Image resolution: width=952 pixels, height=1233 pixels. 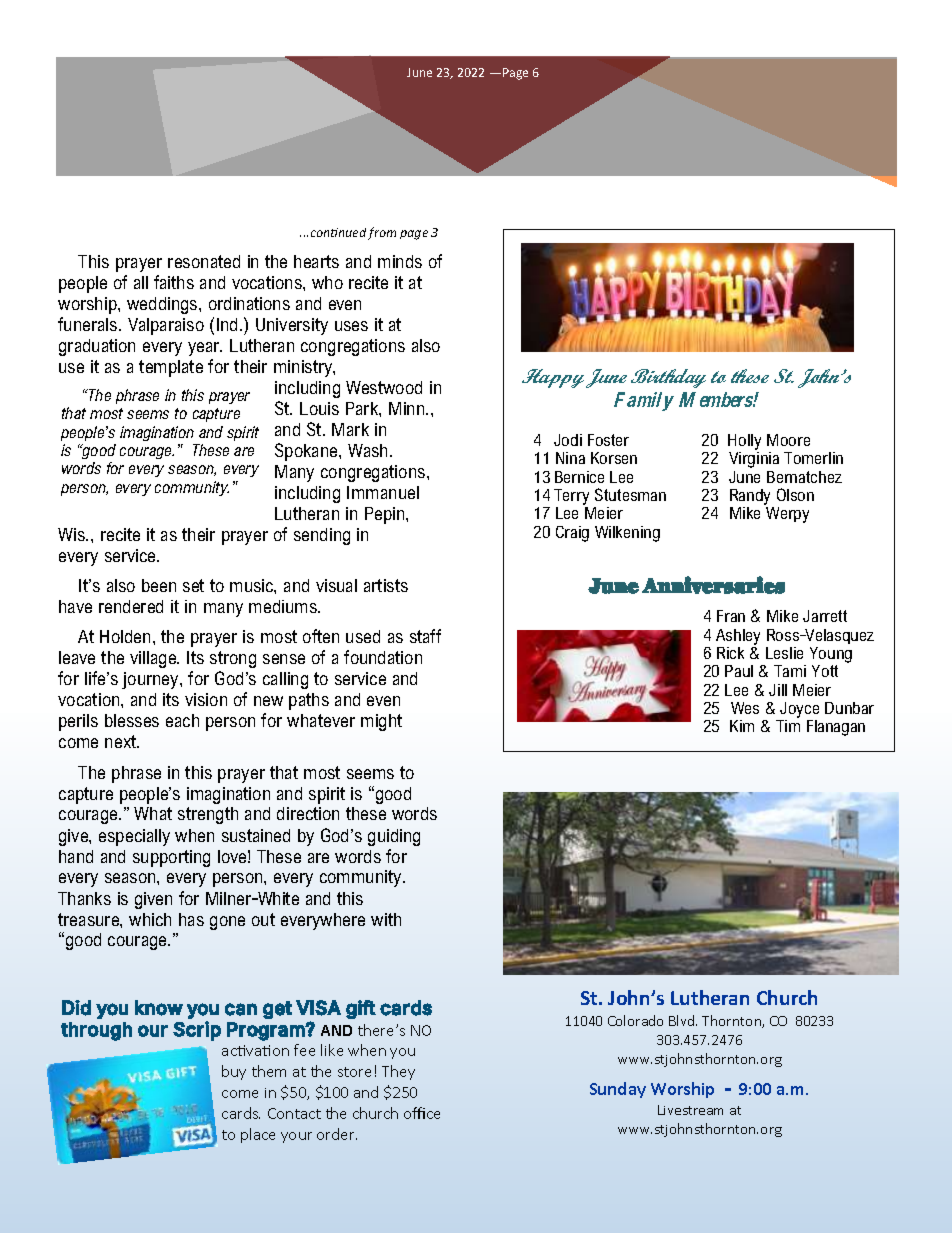 I want to click on resonated, so click(x=204, y=261).
